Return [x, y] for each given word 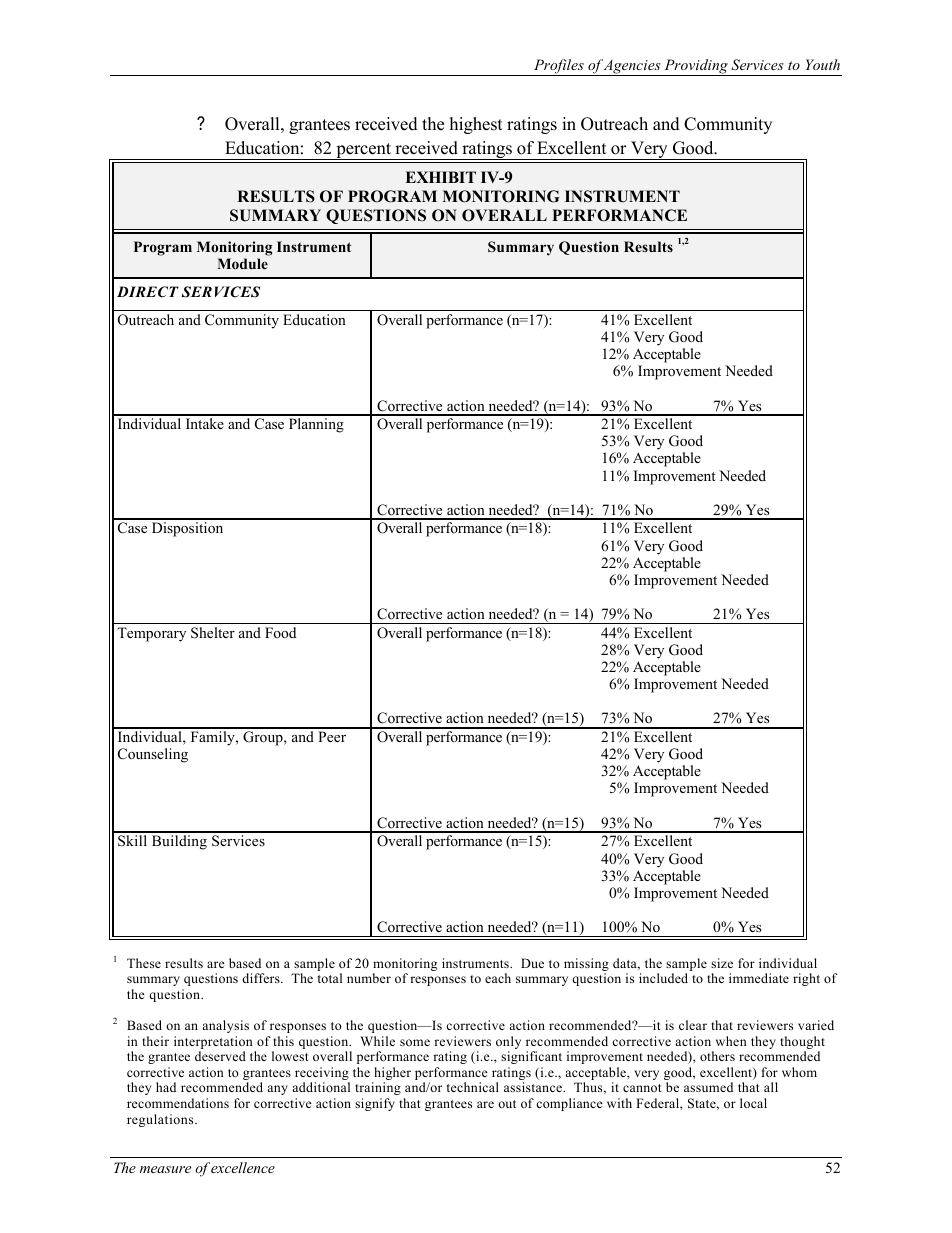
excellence [243, 1167]
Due [532, 963]
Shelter [213, 633]
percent [363, 151]
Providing [696, 67]
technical [473, 1087]
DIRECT [148, 292]
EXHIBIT [440, 177]
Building [179, 842]
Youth [823, 64]
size [722, 963]
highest [476, 125]
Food [280, 632]
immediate [759, 978]
